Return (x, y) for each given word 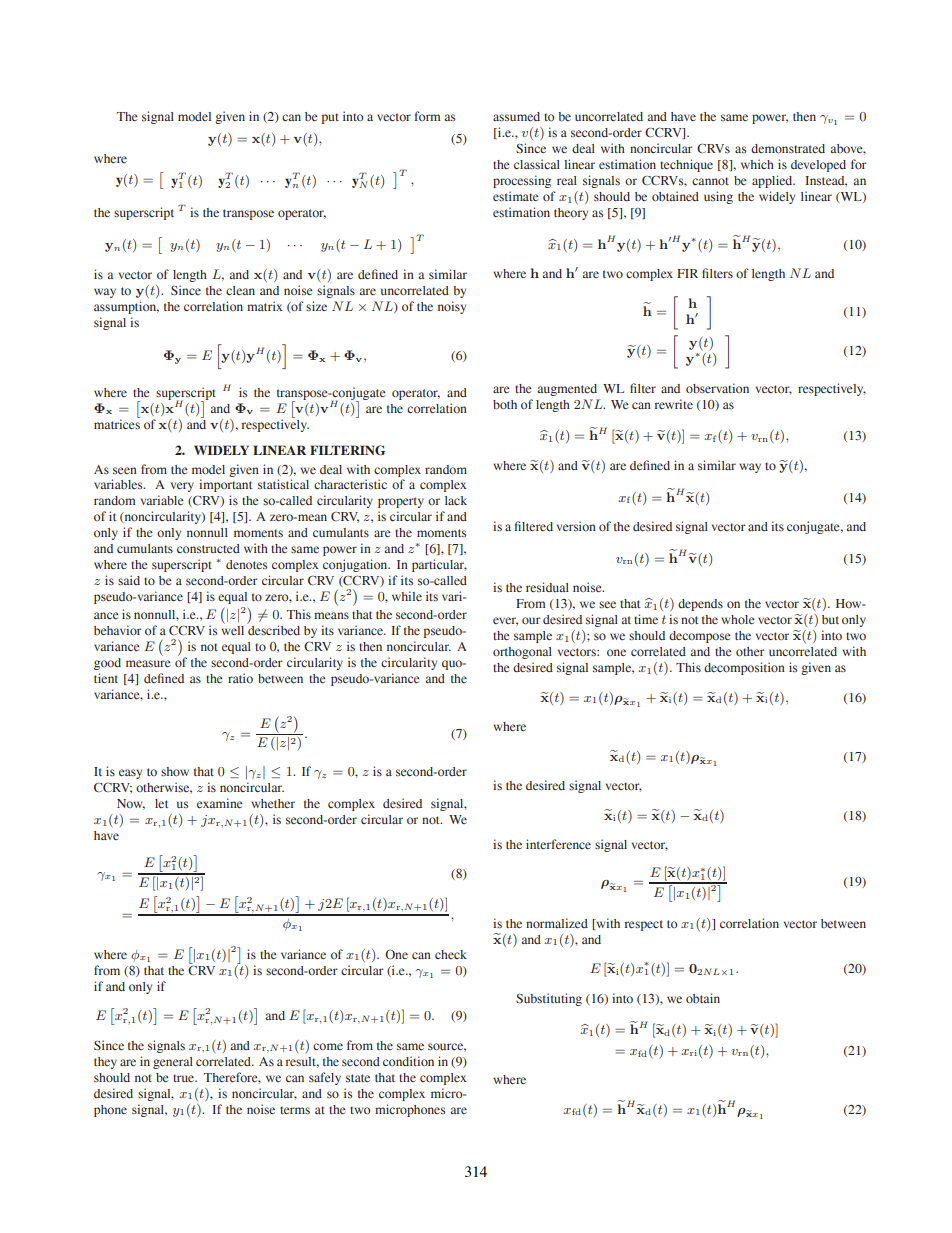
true (185, 1078)
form (427, 116)
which (757, 164)
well (232, 629)
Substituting (549, 999)
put (330, 118)
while (407, 596)
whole (738, 619)
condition (408, 1061)
